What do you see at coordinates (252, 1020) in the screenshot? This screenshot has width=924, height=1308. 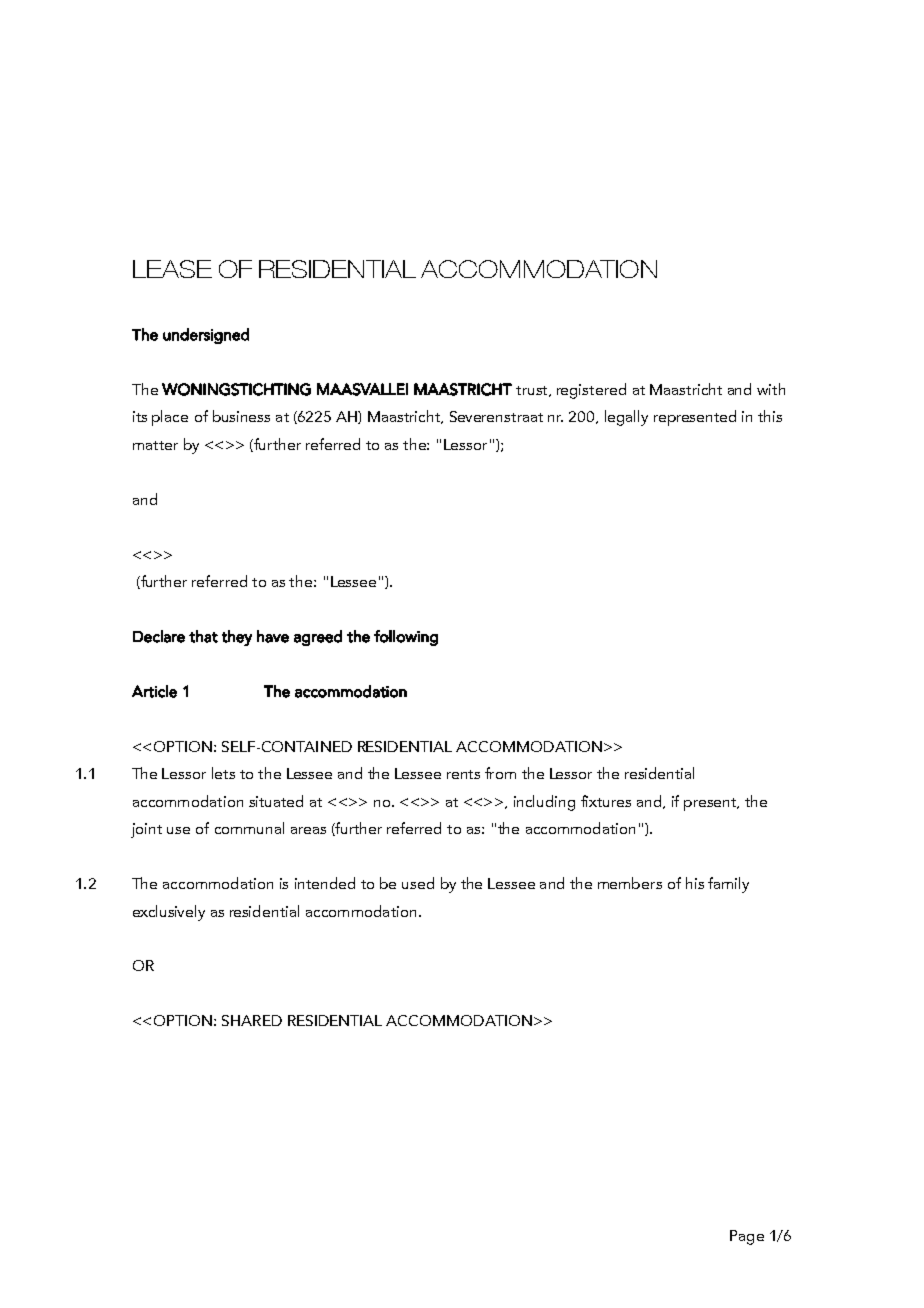 I see `SHARED` at bounding box center [252, 1020].
